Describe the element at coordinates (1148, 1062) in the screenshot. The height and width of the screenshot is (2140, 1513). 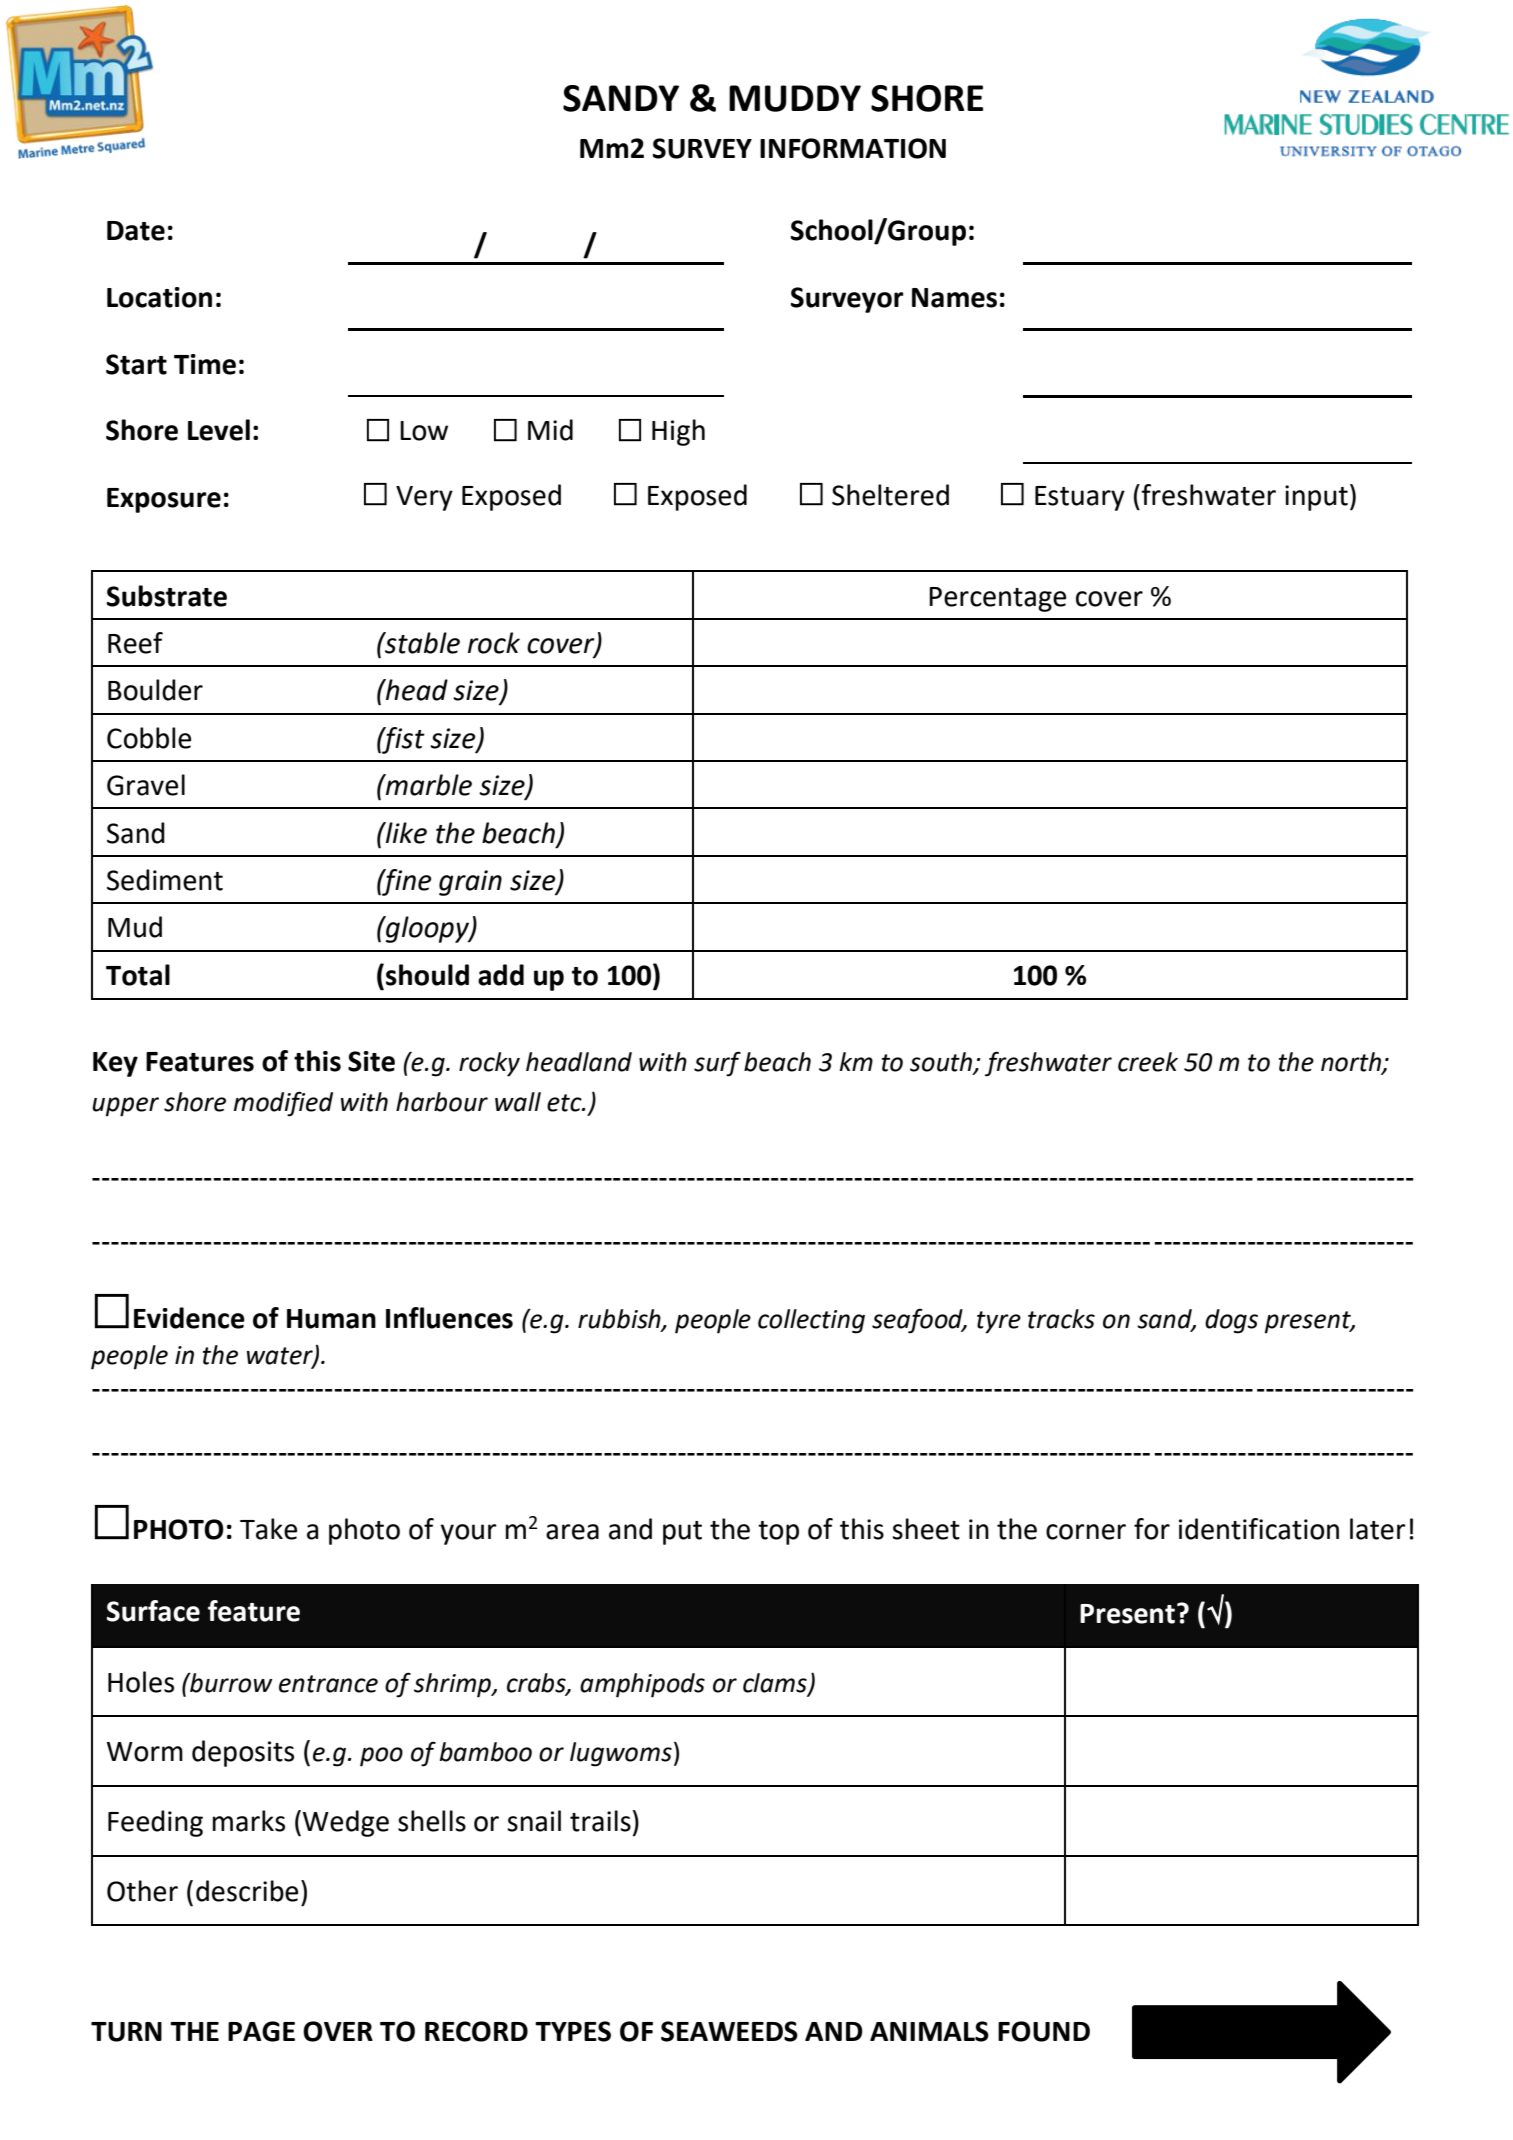
I see `creek` at that location.
